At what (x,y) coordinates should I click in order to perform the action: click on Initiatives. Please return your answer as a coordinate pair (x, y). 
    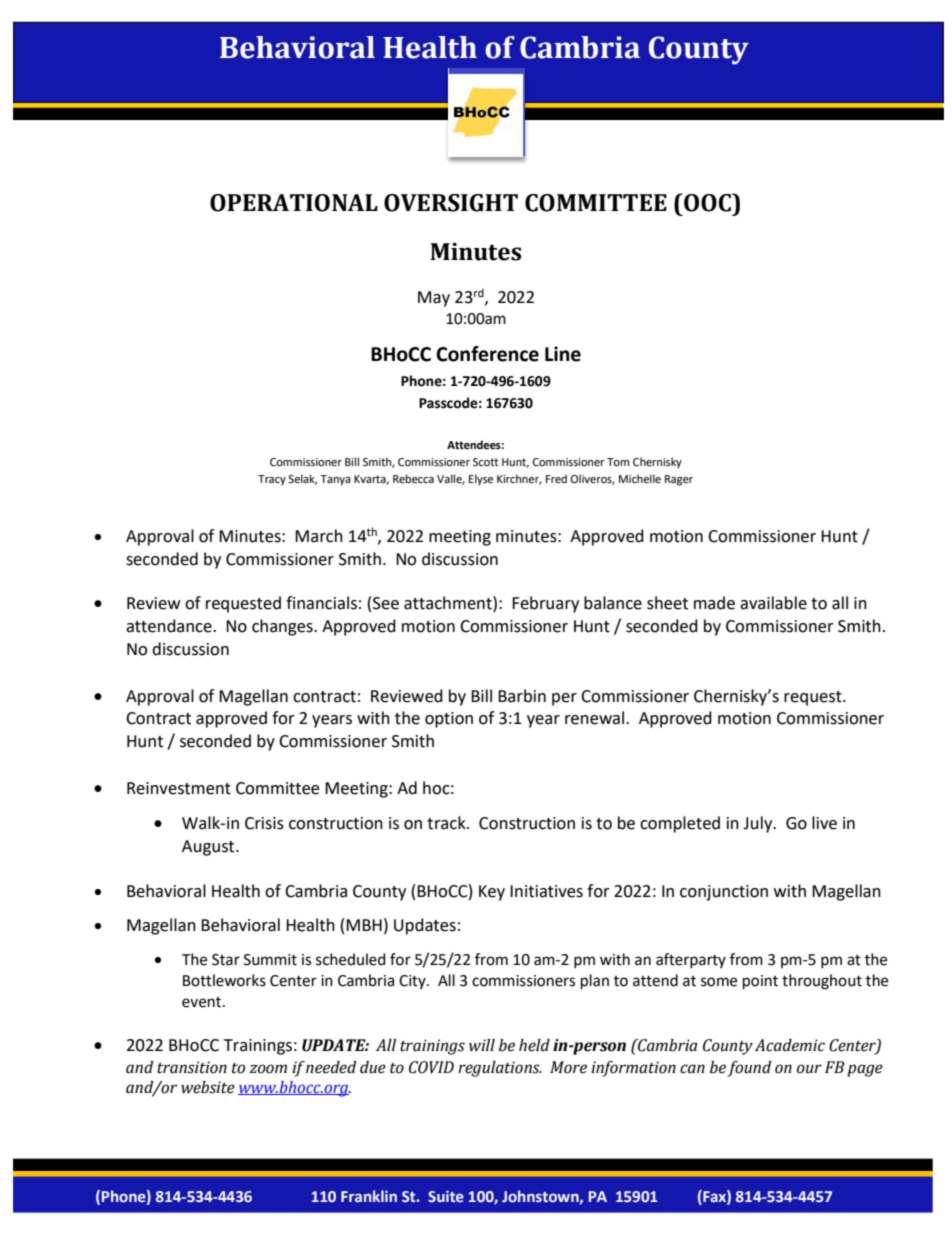
    Looking at the image, I should click on (546, 891).
